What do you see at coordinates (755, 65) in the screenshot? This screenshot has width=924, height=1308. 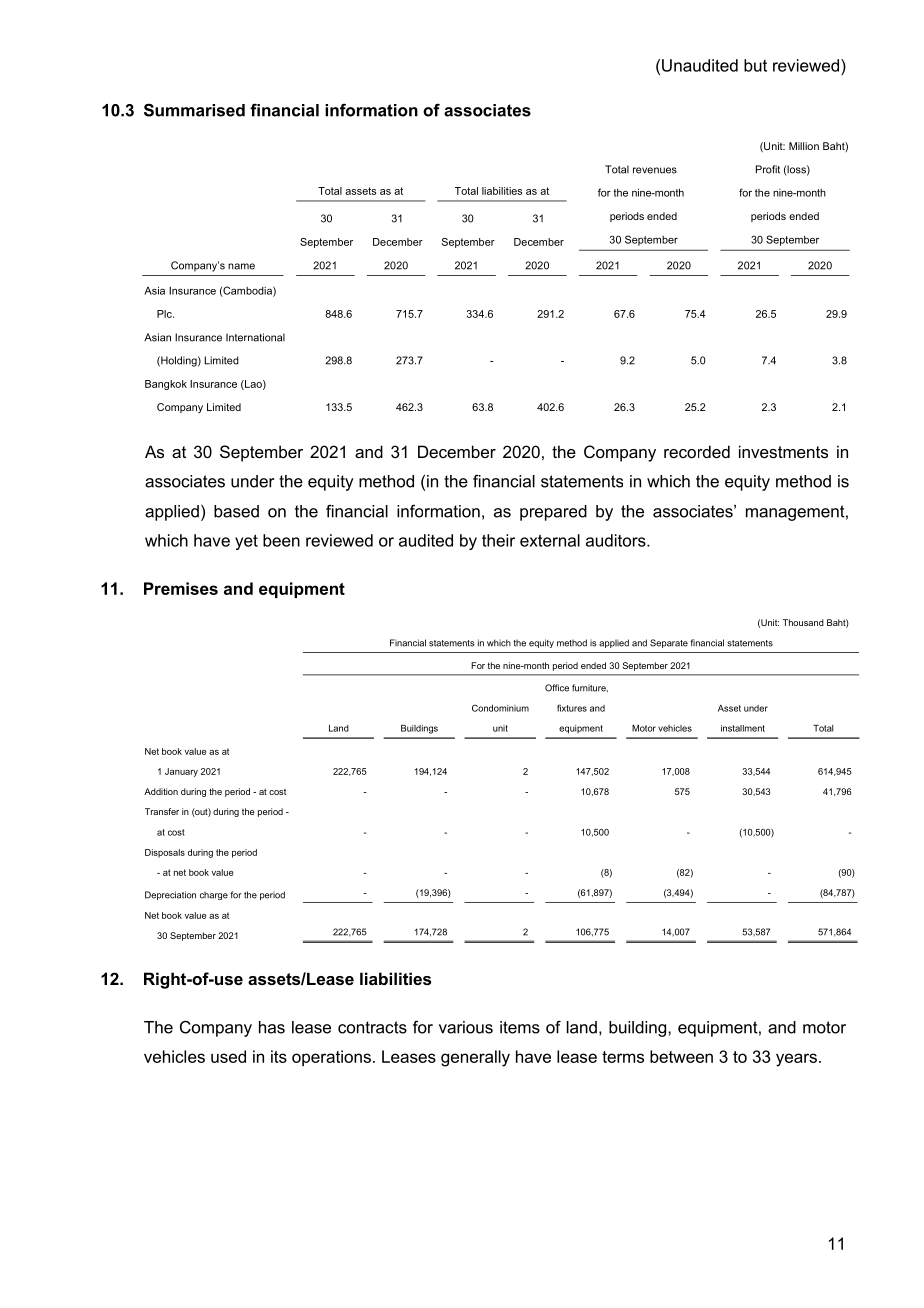 I see `but` at bounding box center [755, 65].
